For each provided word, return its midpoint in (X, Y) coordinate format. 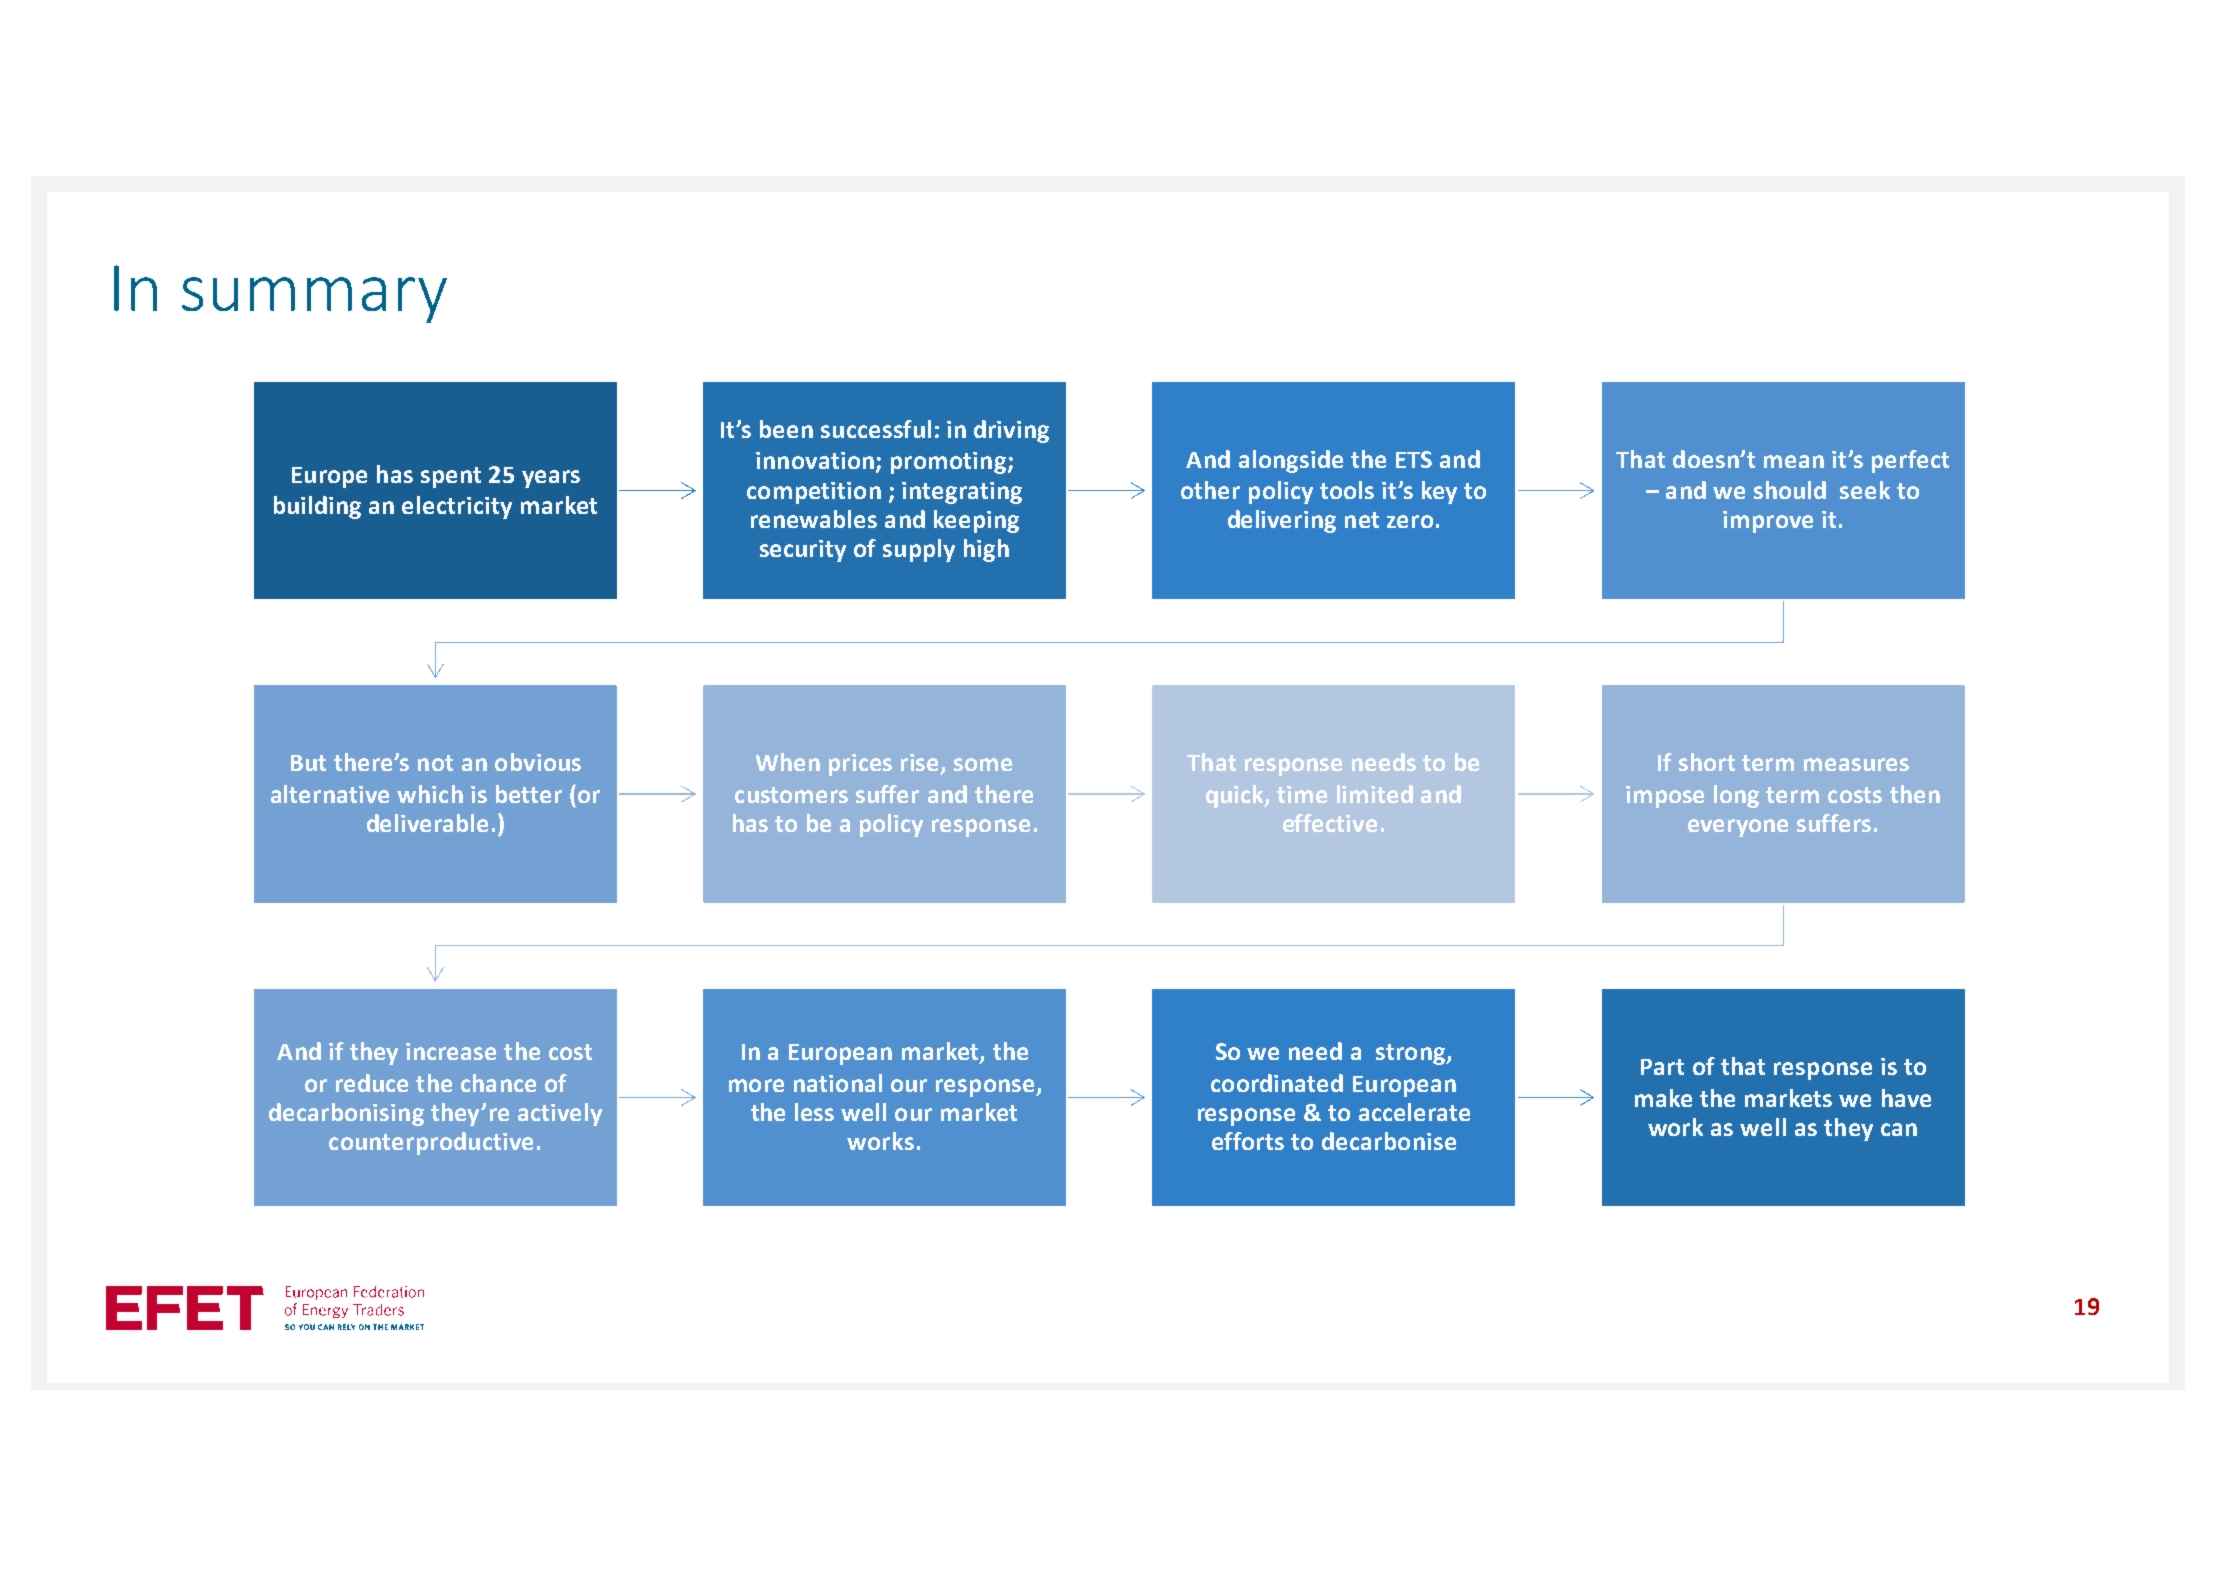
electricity (457, 507)
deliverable (427, 823)
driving (1011, 431)
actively (560, 1114)
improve (1768, 522)
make (1663, 1098)
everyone (1738, 828)
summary (314, 300)
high (986, 550)
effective (1330, 823)
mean (1794, 461)
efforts (1248, 1141)
